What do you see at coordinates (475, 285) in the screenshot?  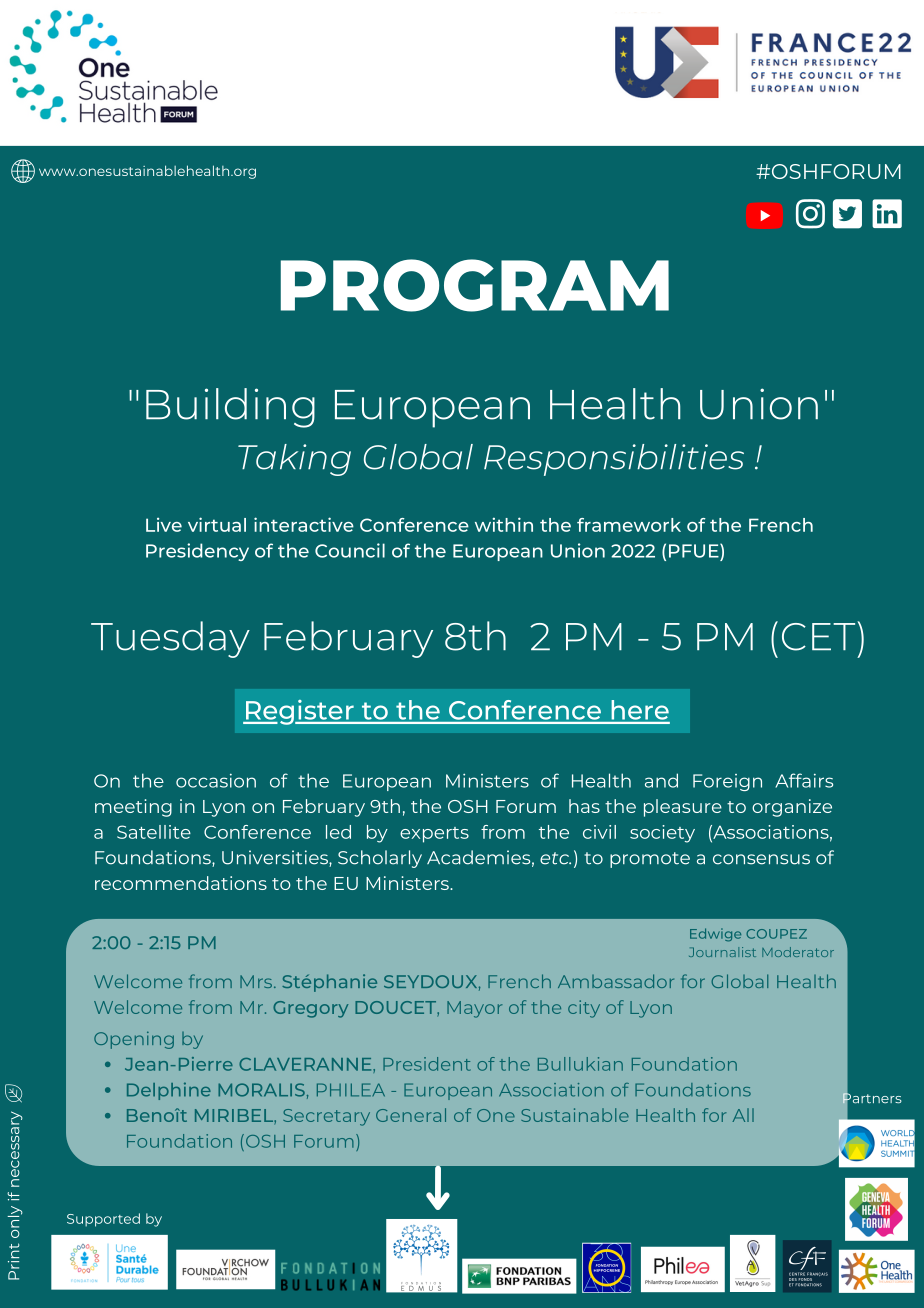 I see `PROGRAM` at bounding box center [475, 285].
